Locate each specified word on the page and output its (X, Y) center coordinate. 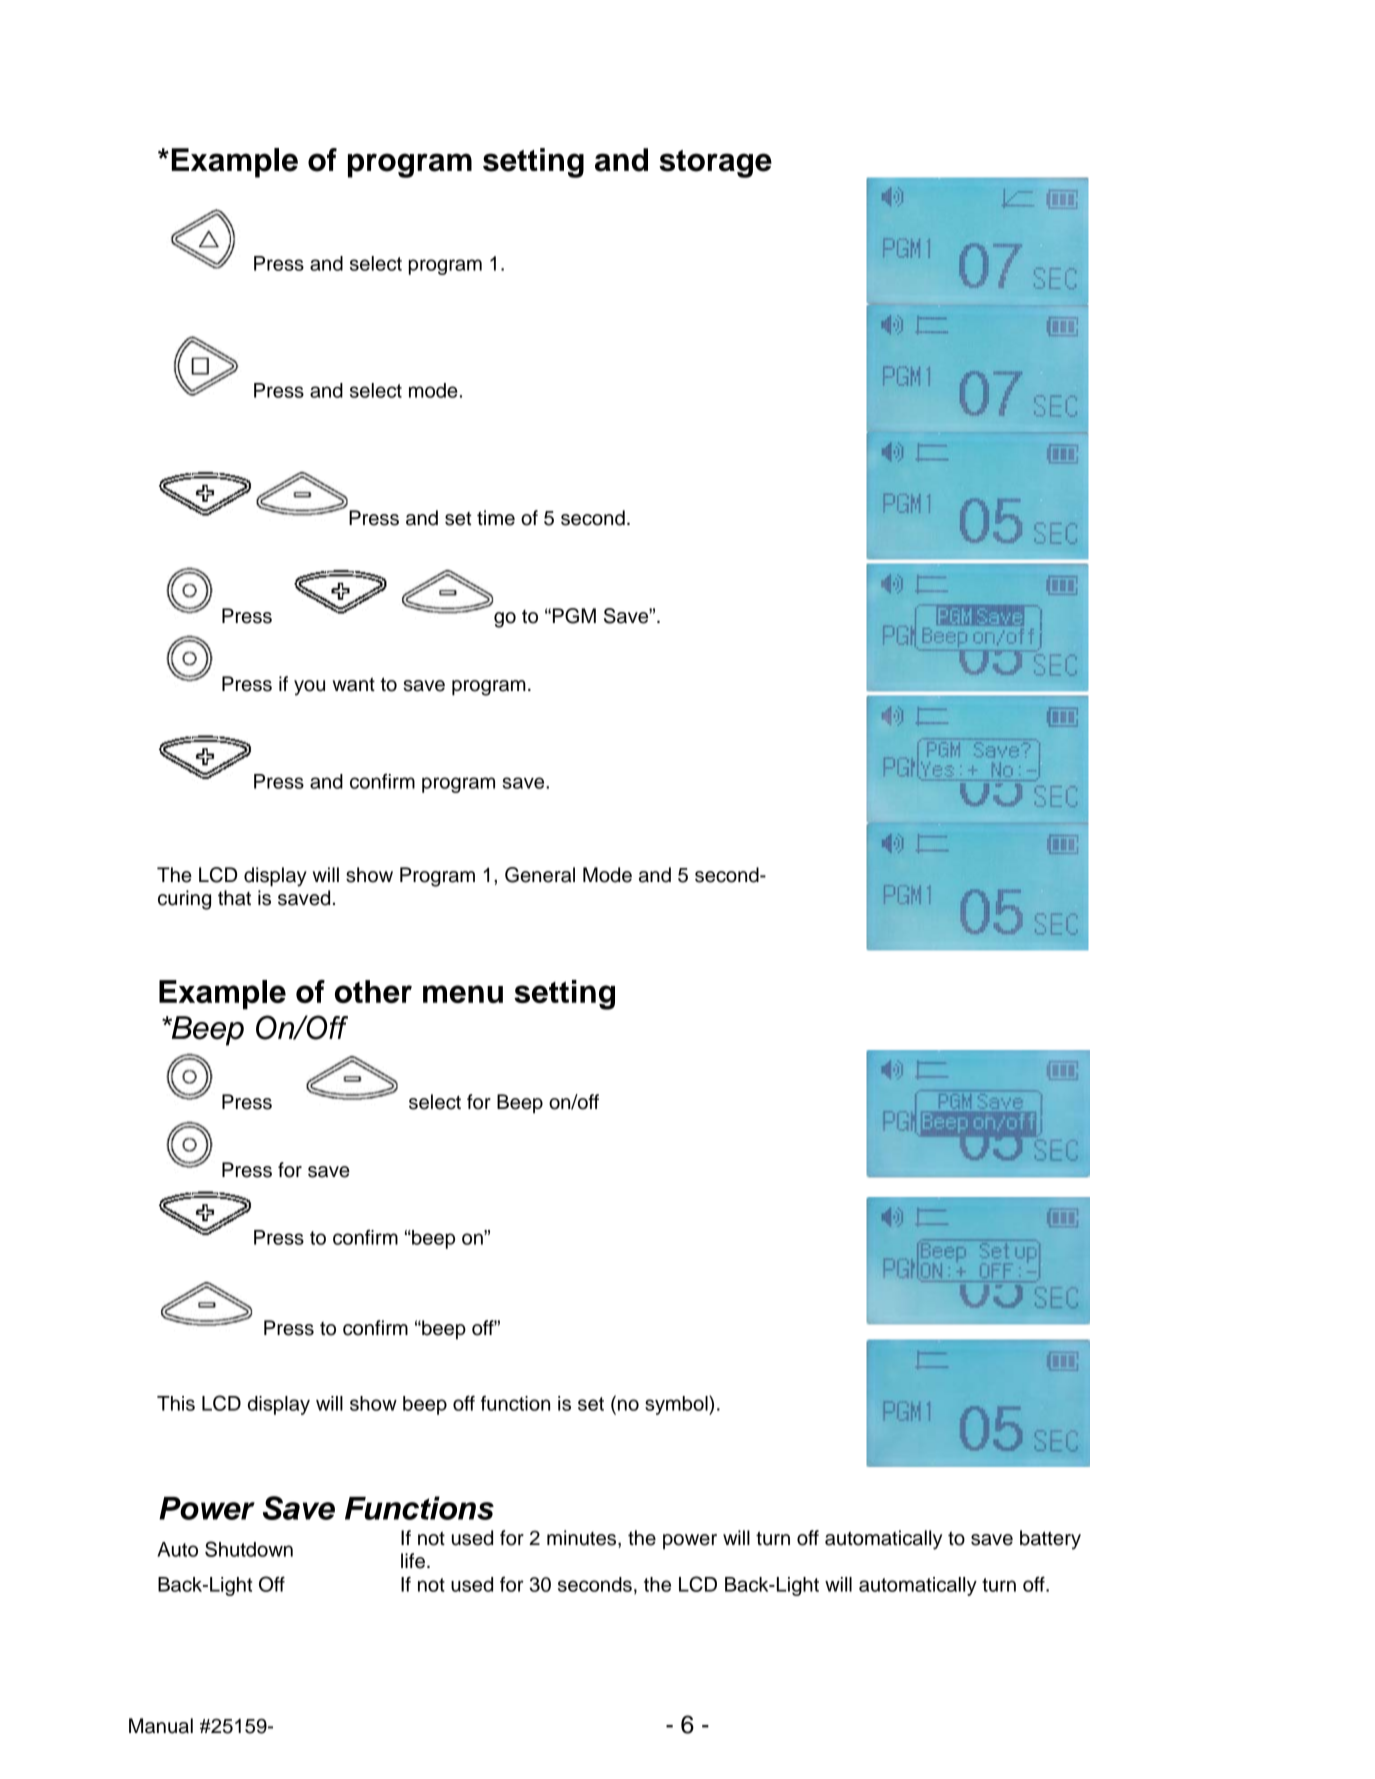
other (373, 991)
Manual (161, 1726)
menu (463, 994)
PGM (574, 616)
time (496, 518)
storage (715, 164)
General (540, 875)
